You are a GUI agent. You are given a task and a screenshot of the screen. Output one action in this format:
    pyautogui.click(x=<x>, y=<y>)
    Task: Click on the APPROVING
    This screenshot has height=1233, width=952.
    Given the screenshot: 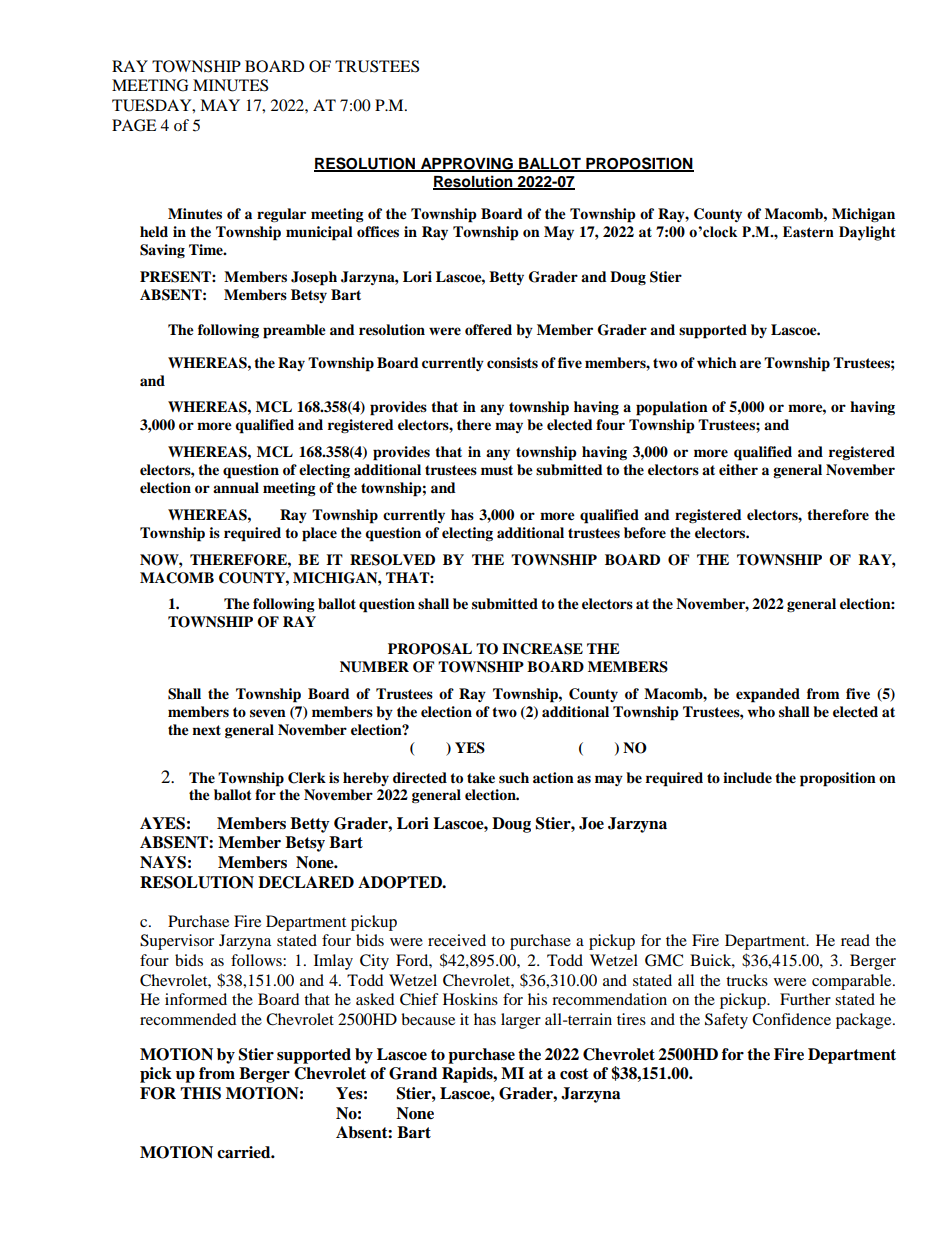 What is the action you would take?
    pyautogui.click(x=467, y=164)
